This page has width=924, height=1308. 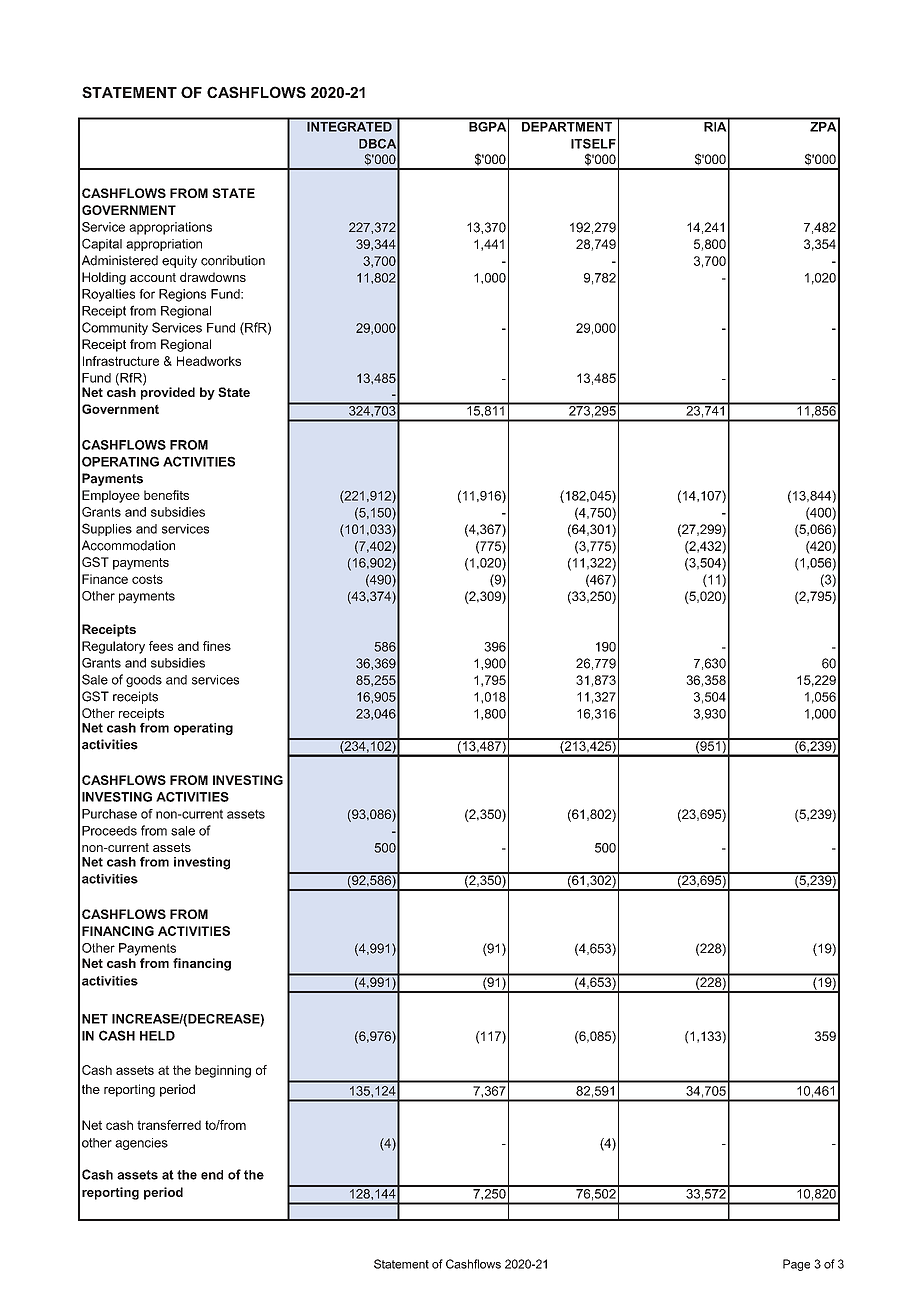 What do you see at coordinates (212, 1175) in the page?
I see `end` at bounding box center [212, 1175].
